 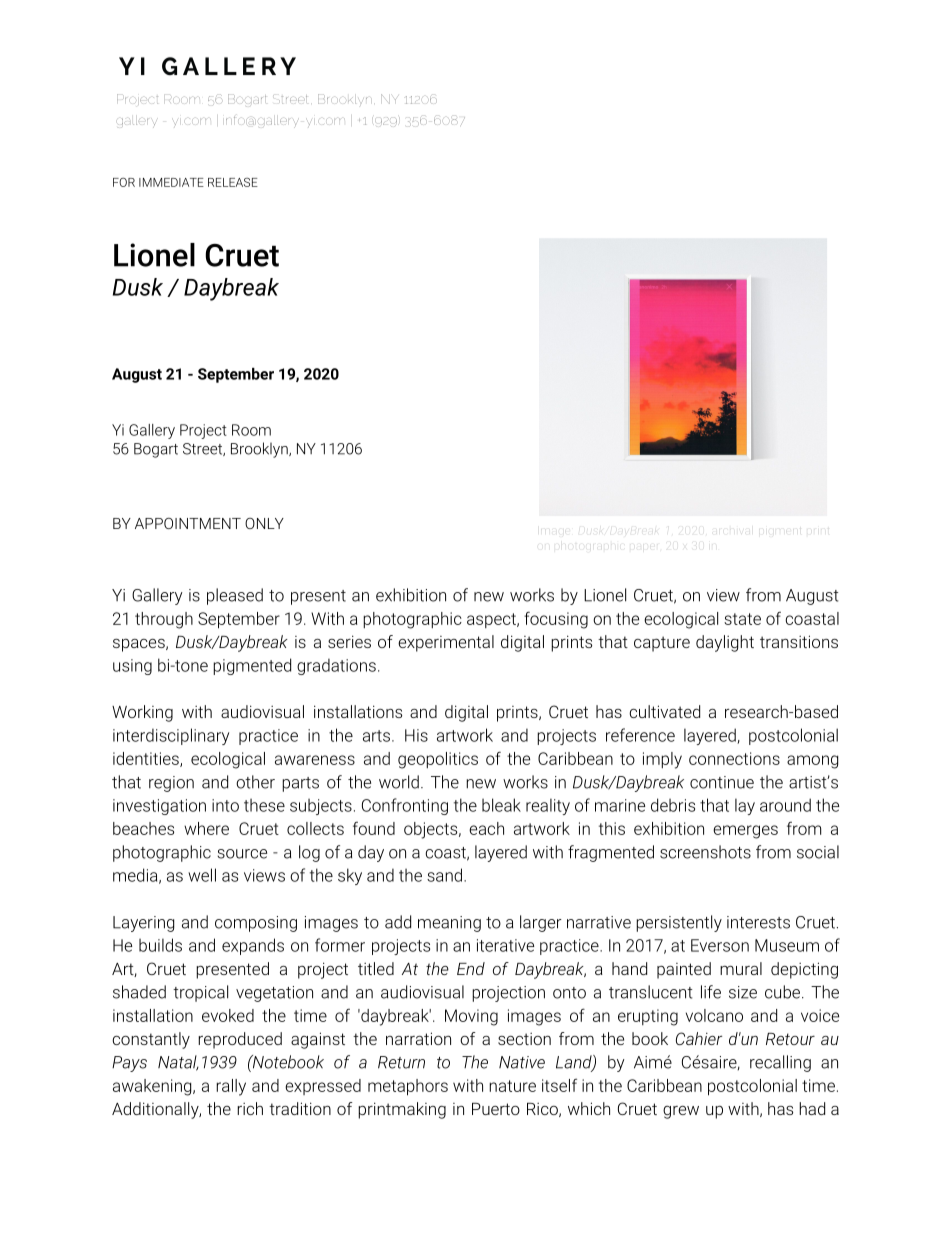 I want to click on continue, so click(x=722, y=782).
